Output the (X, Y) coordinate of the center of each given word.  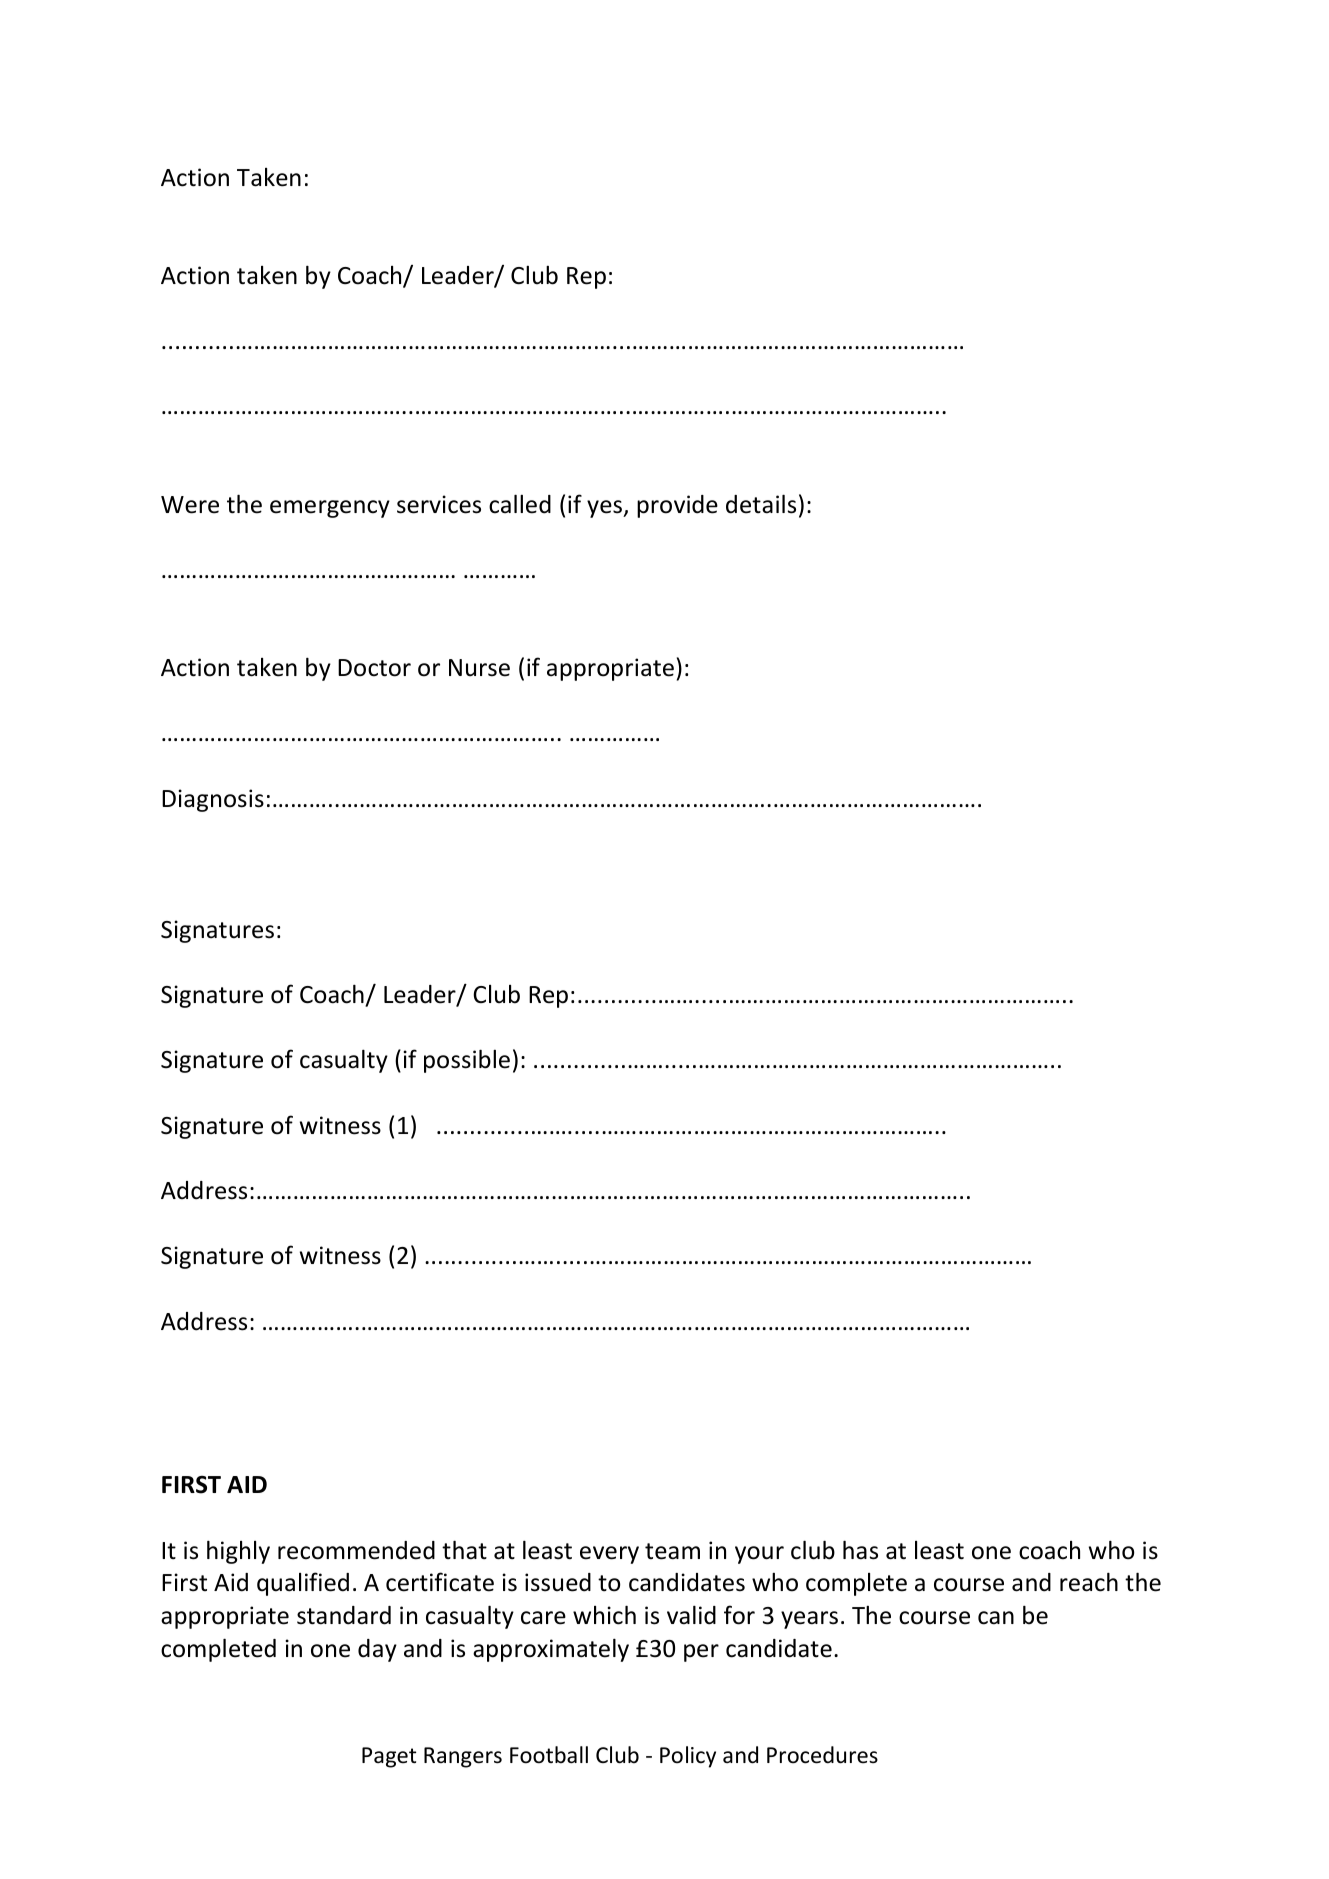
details (761, 504)
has (860, 1550)
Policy (688, 1757)
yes (606, 509)
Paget (389, 1757)
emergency (330, 509)
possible (467, 1061)
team (672, 1551)
